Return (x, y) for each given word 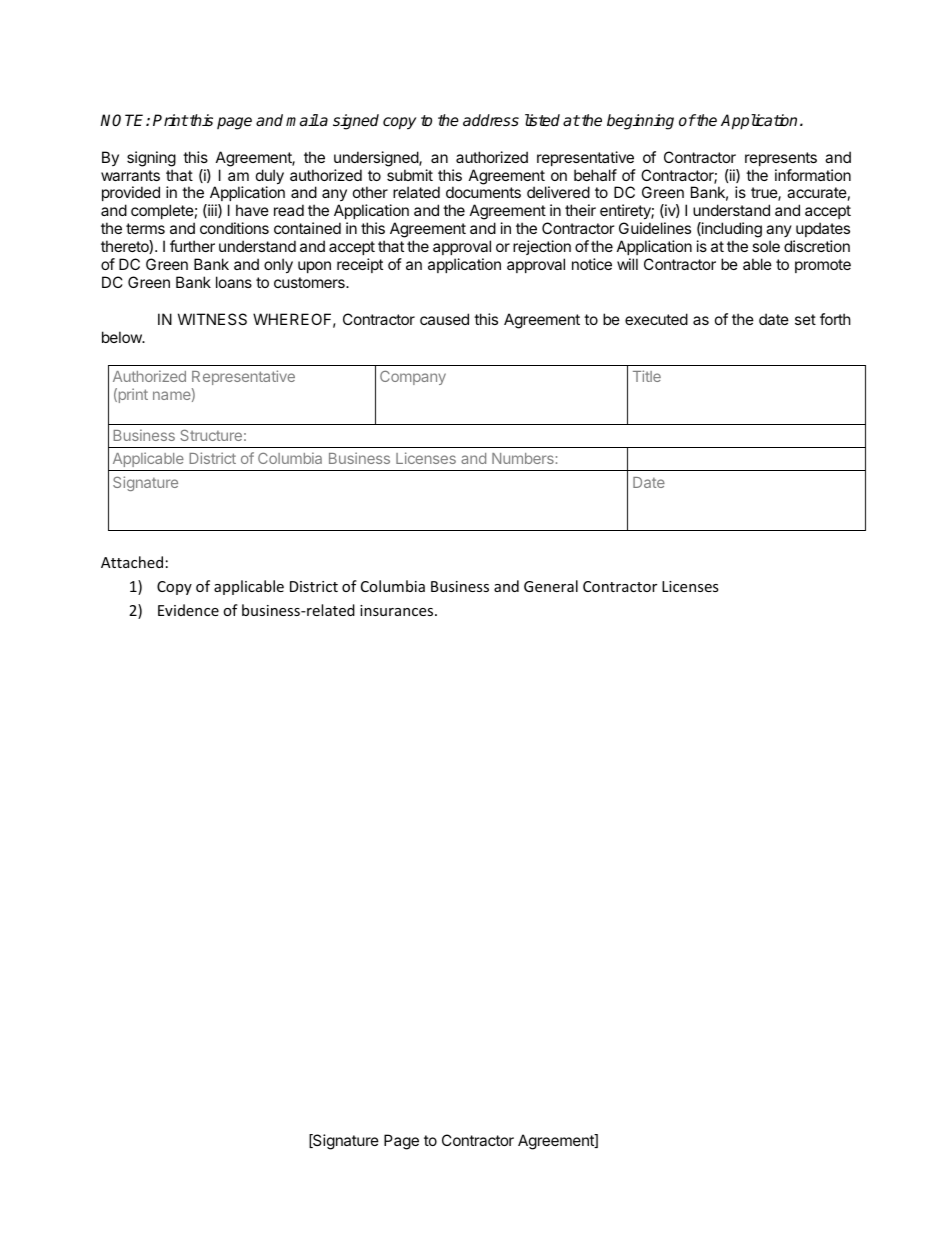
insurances (398, 610)
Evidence (188, 610)
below (123, 337)
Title (647, 376)
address (491, 120)
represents (781, 159)
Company (413, 377)
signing (151, 159)
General (551, 586)
